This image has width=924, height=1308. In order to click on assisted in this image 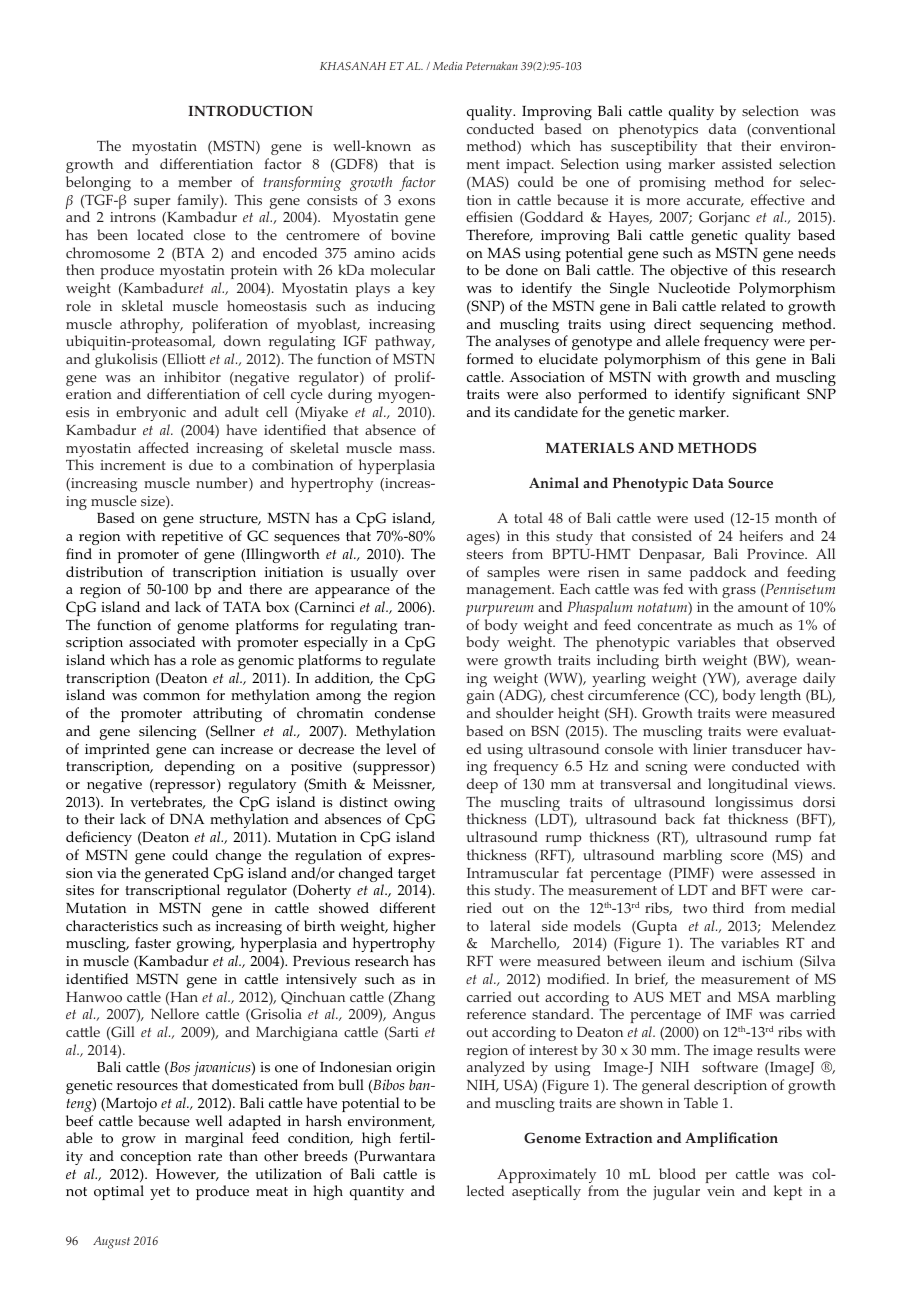, I will do `click(747, 164)`.
